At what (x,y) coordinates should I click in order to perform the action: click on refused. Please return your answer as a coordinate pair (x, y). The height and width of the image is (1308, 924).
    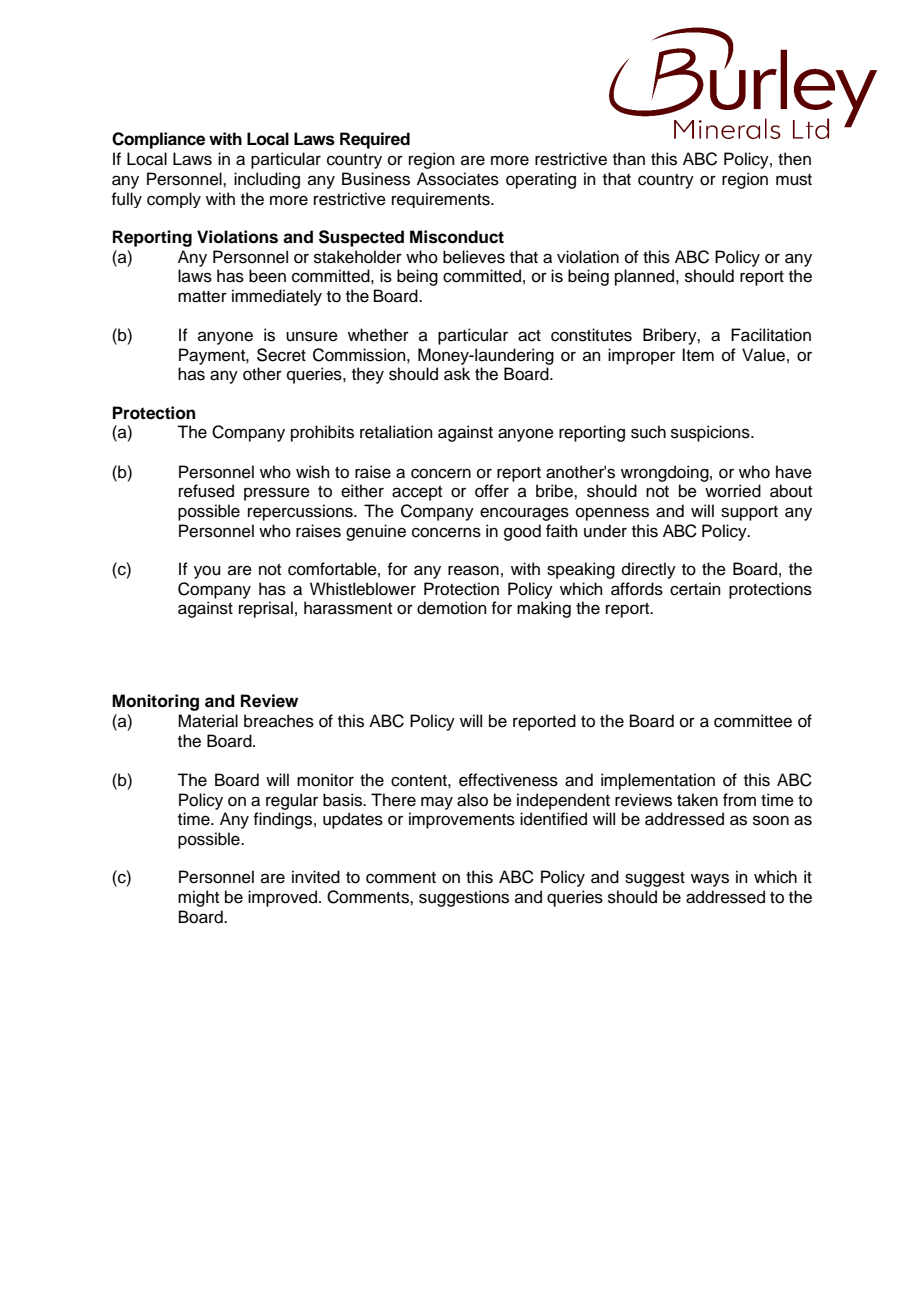
    Looking at the image, I should click on (206, 491).
